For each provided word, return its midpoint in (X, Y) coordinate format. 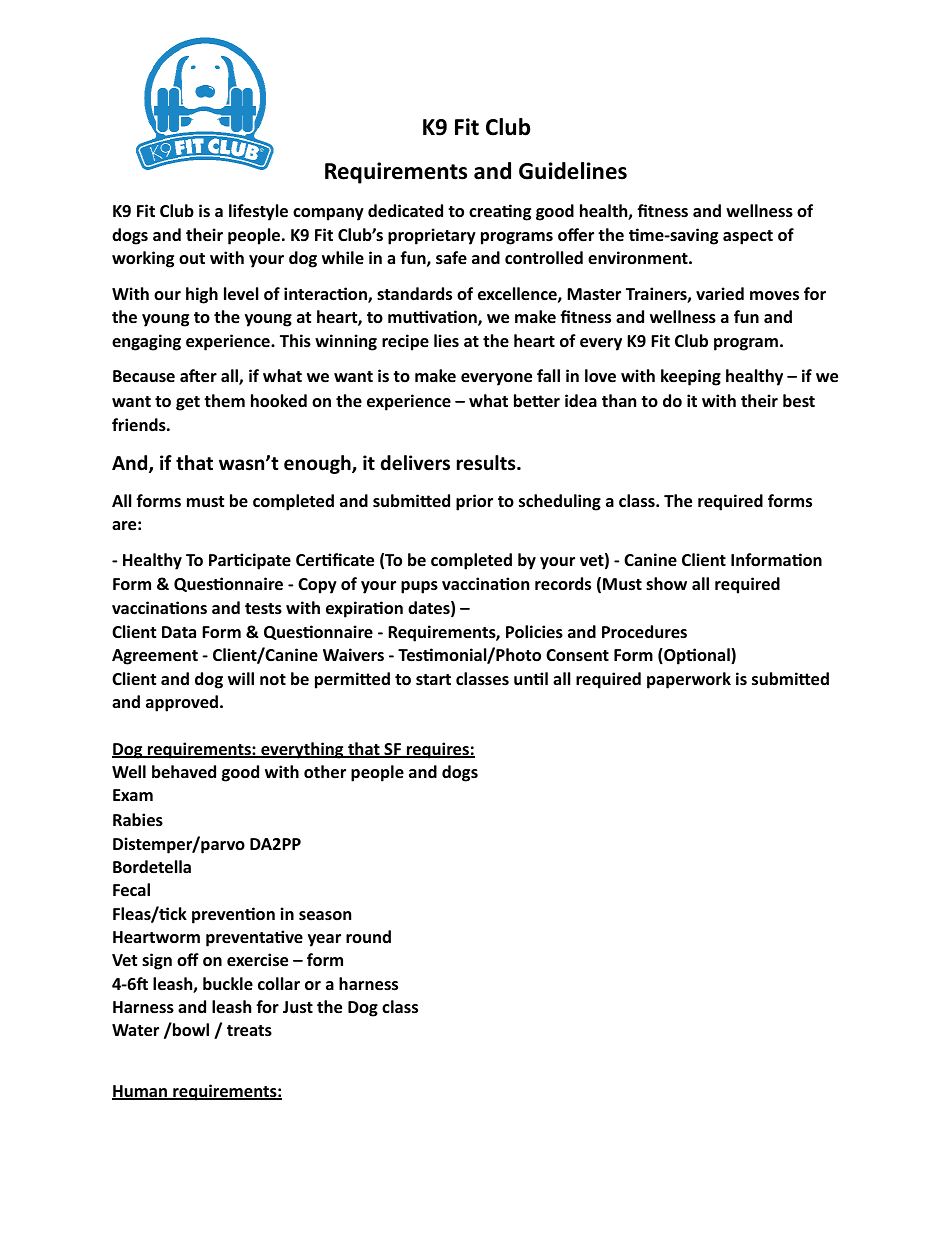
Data (179, 632)
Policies (534, 632)
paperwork (689, 680)
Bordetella (152, 867)
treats (249, 1031)
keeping (691, 377)
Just (298, 1007)
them (224, 400)
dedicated (405, 211)
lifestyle (258, 212)
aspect (748, 237)
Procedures (644, 632)
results (487, 463)
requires (438, 750)
